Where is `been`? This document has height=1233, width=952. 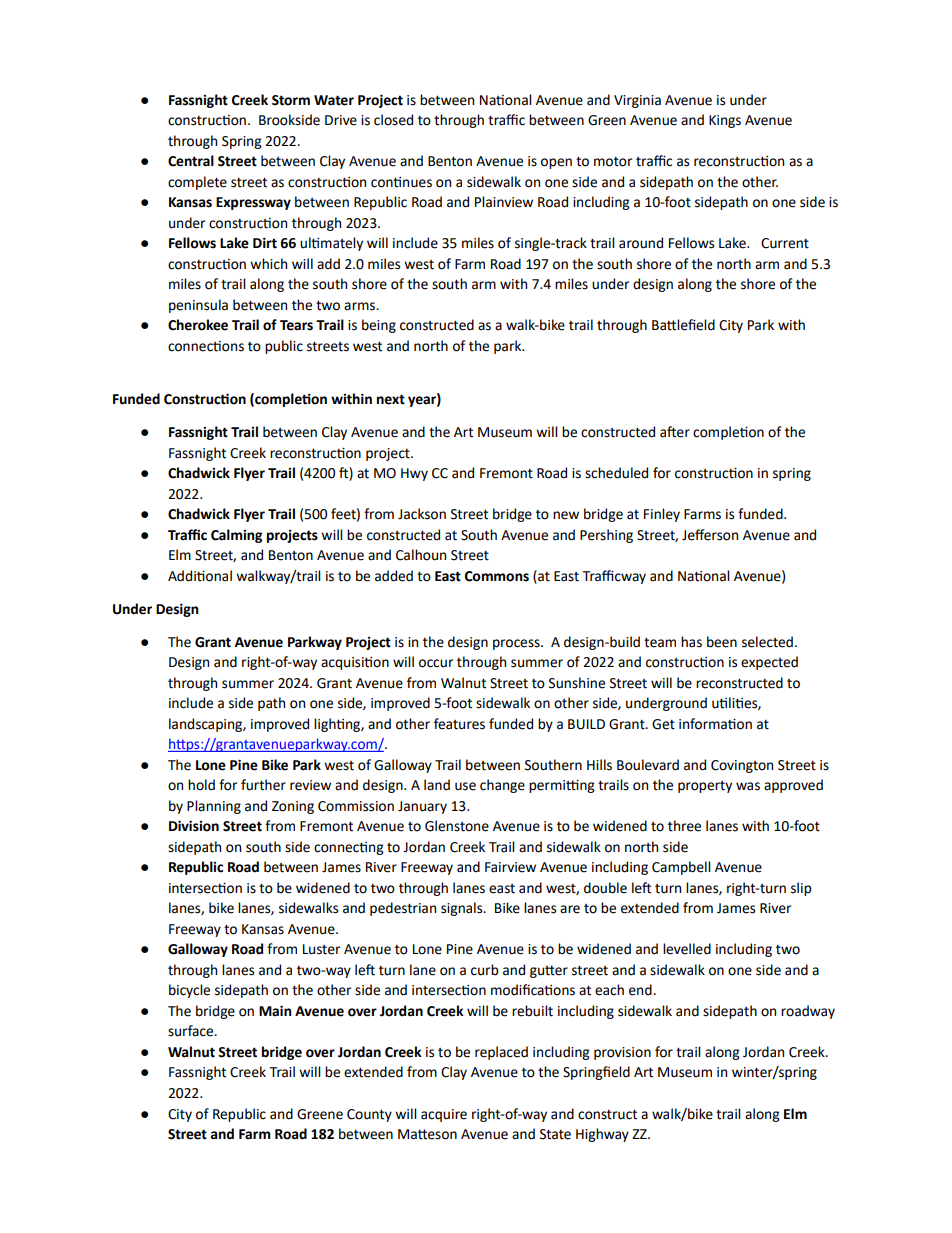
been is located at coordinates (722, 642).
